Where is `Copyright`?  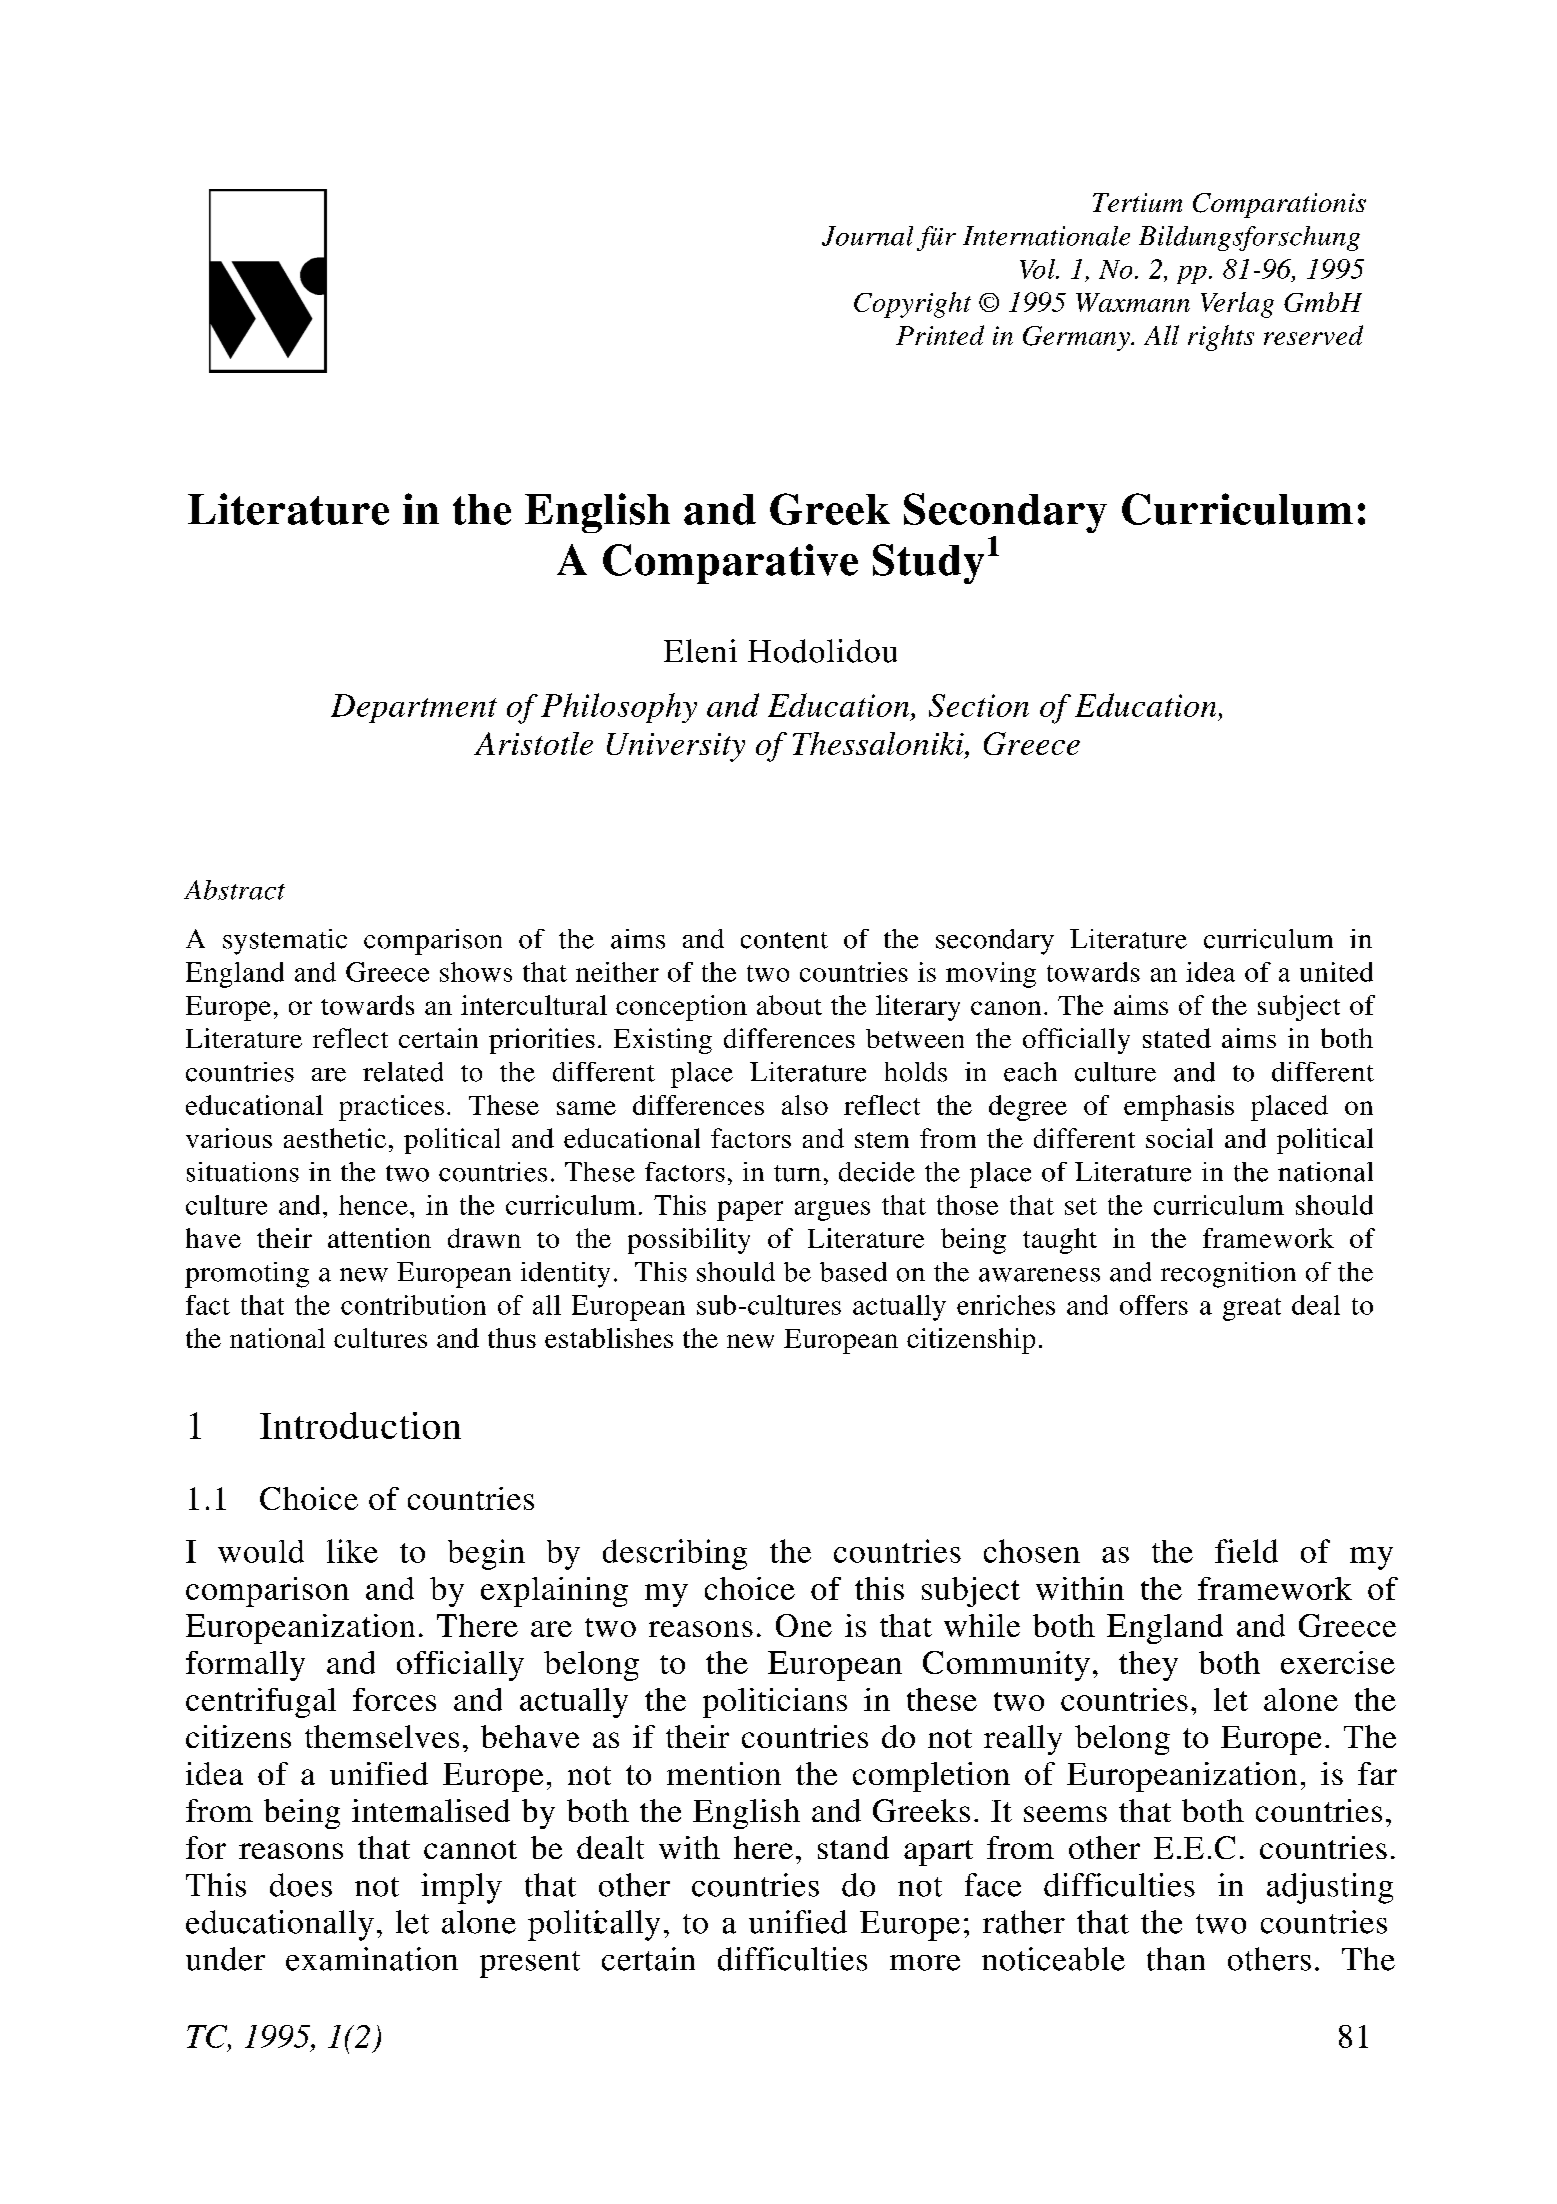
Copyright is located at coordinates (912, 305).
